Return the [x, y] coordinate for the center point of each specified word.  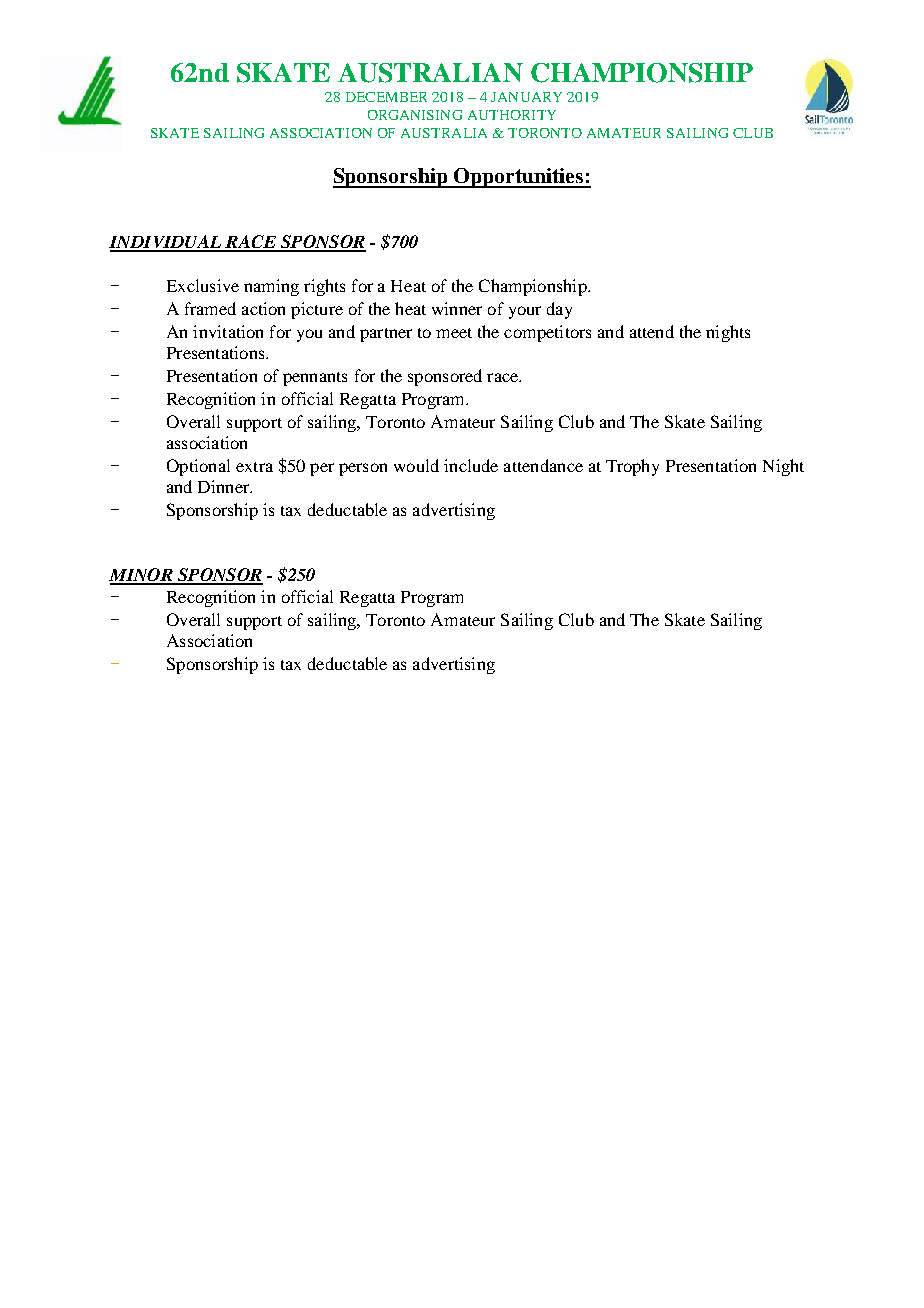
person [363, 469]
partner [386, 335]
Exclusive [203, 285]
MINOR [142, 576]
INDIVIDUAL [166, 243]
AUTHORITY [512, 115]
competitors [547, 333]
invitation [228, 331]
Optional [198, 467]
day [559, 310]
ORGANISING [415, 115]
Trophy [632, 467]
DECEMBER [386, 97]
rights [324, 287]
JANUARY [526, 97]
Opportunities [519, 178]
